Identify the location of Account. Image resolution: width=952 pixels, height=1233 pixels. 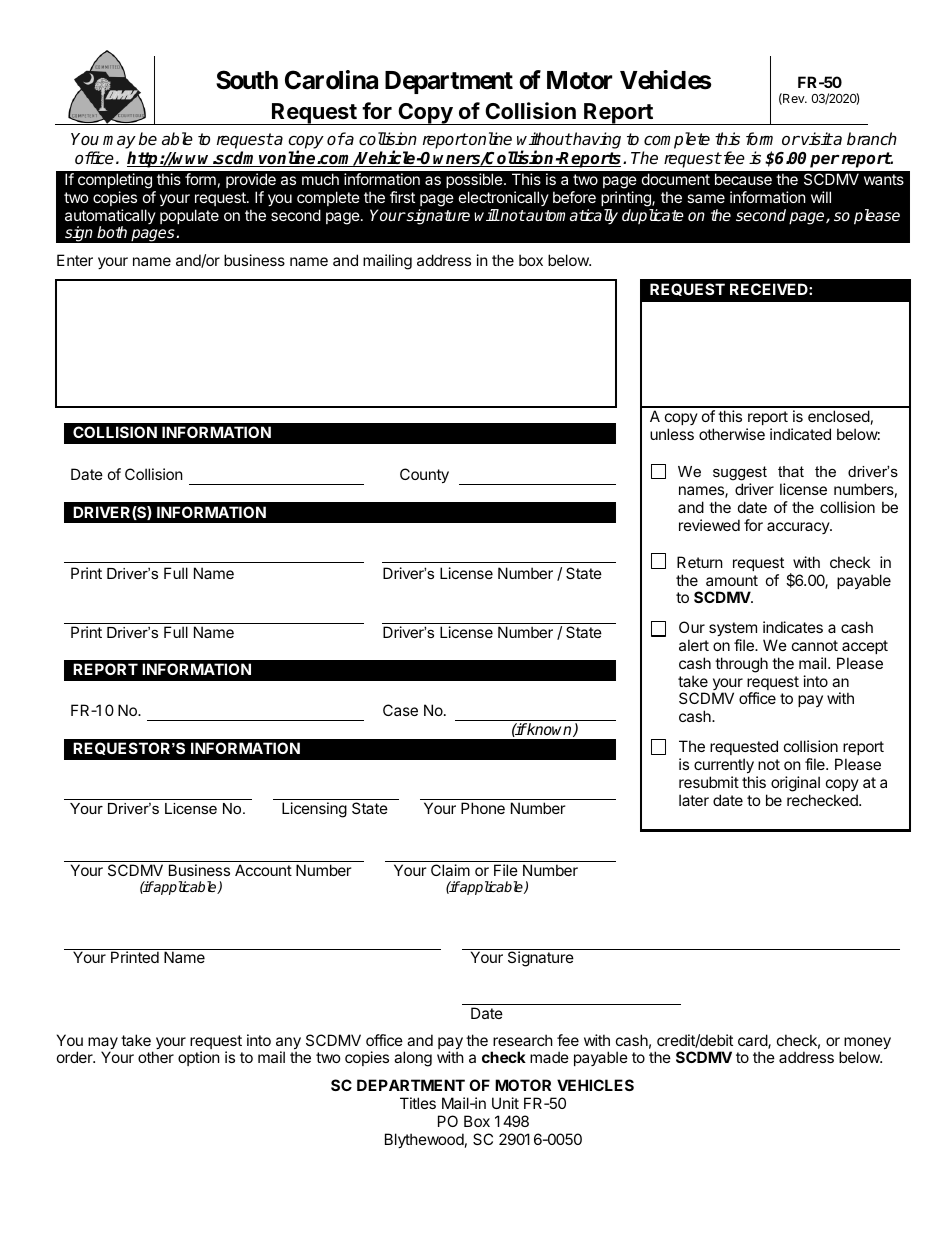
(263, 870).
